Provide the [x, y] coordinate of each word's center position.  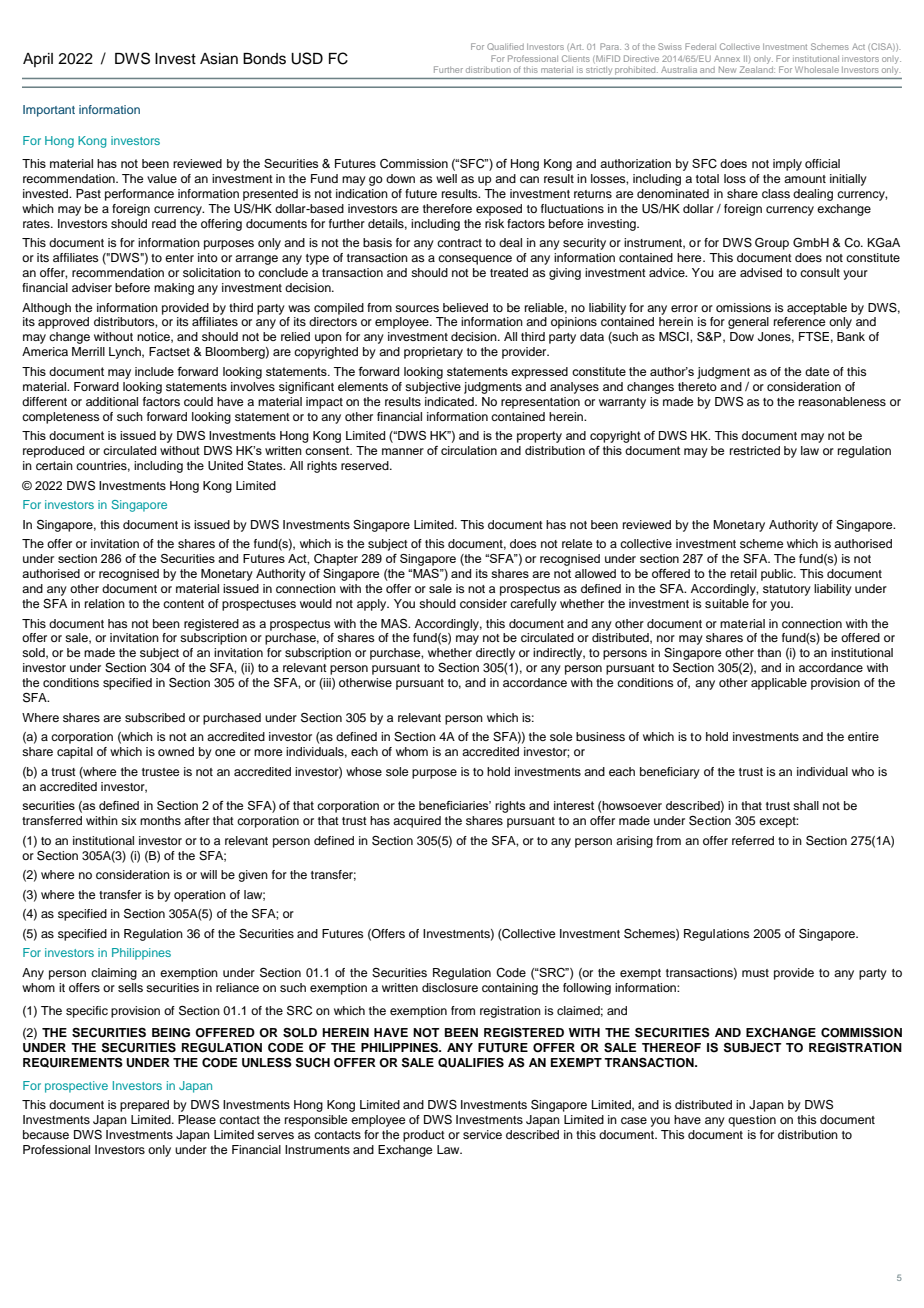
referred [753, 840]
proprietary [433, 353]
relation [105, 603]
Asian [219, 59]
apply [373, 605]
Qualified [505, 46]
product [424, 1136]
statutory [787, 590]
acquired [417, 822]
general [748, 323]
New [727, 69]
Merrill [88, 351]
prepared [144, 1106]
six [129, 820]
